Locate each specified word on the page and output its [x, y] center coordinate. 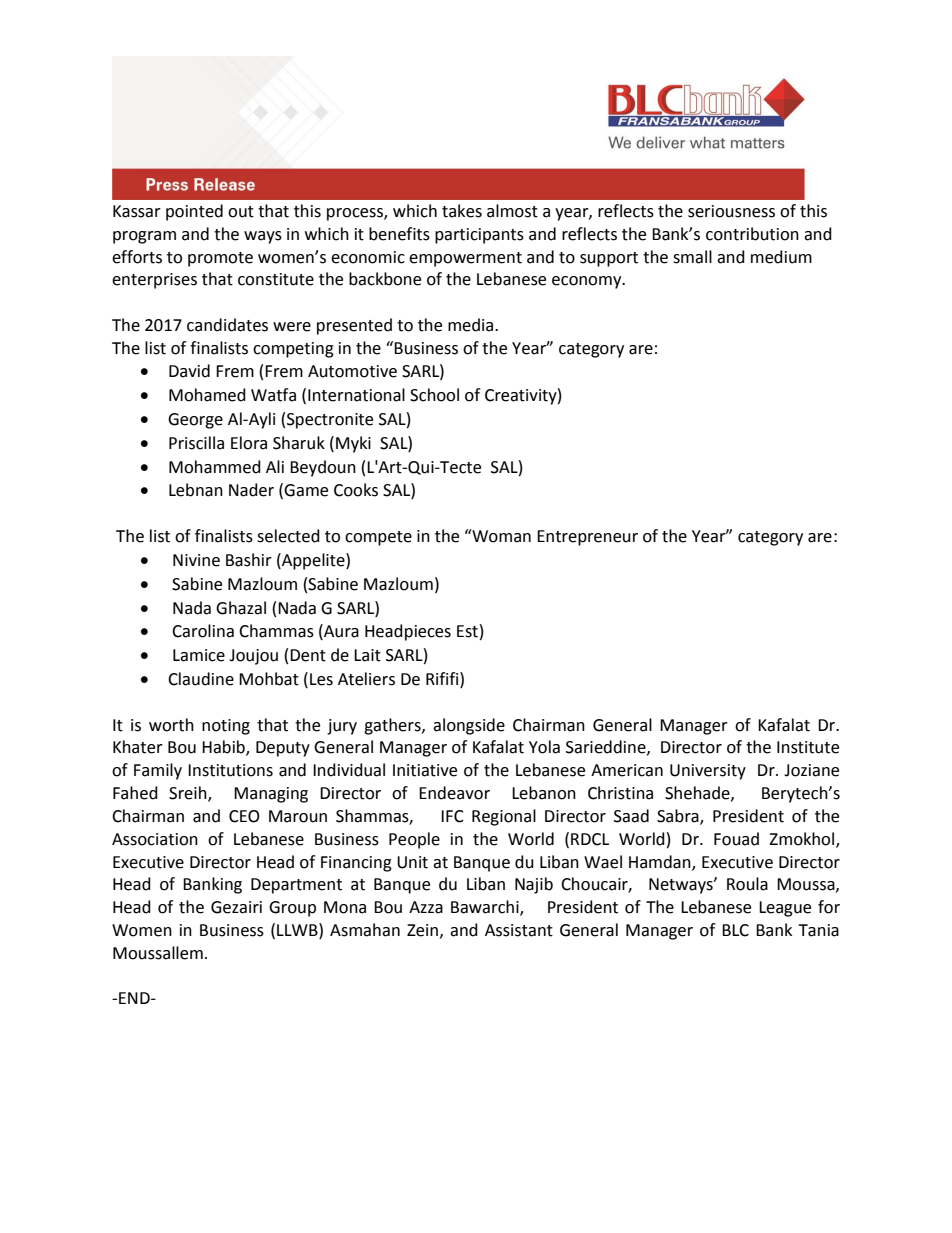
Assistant [519, 930]
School [434, 395]
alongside [469, 726]
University [708, 772]
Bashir [249, 560]
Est [467, 631]
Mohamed [207, 395]
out [241, 212]
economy [588, 282]
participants [479, 236]
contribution [752, 234]
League [785, 909]
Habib [224, 748]
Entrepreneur [587, 538]
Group [292, 909]
